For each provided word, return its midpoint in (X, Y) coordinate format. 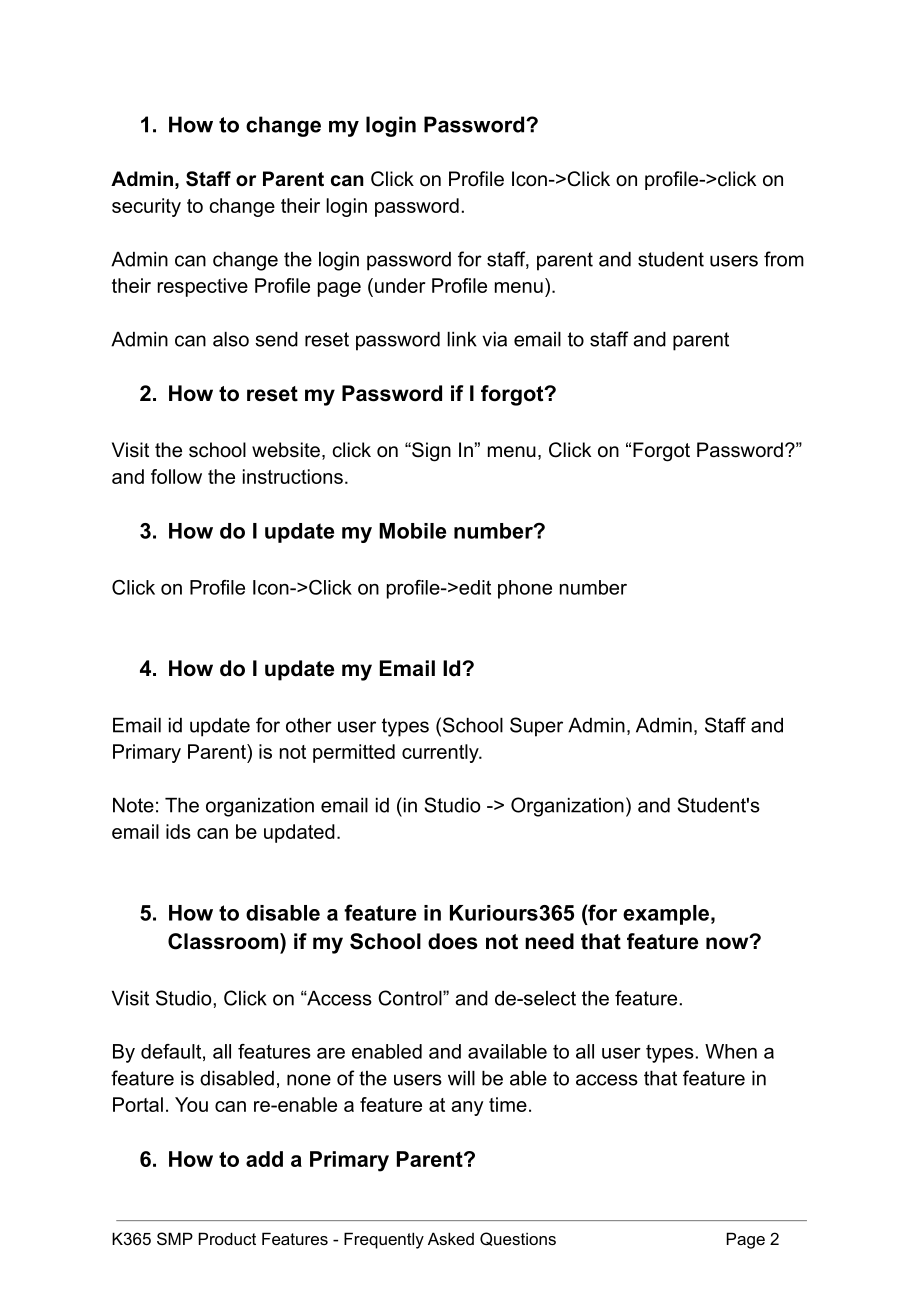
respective (203, 287)
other (309, 725)
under (400, 285)
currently (441, 753)
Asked (451, 1238)
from (784, 259)
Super (536, 727)
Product (227, 1238)
